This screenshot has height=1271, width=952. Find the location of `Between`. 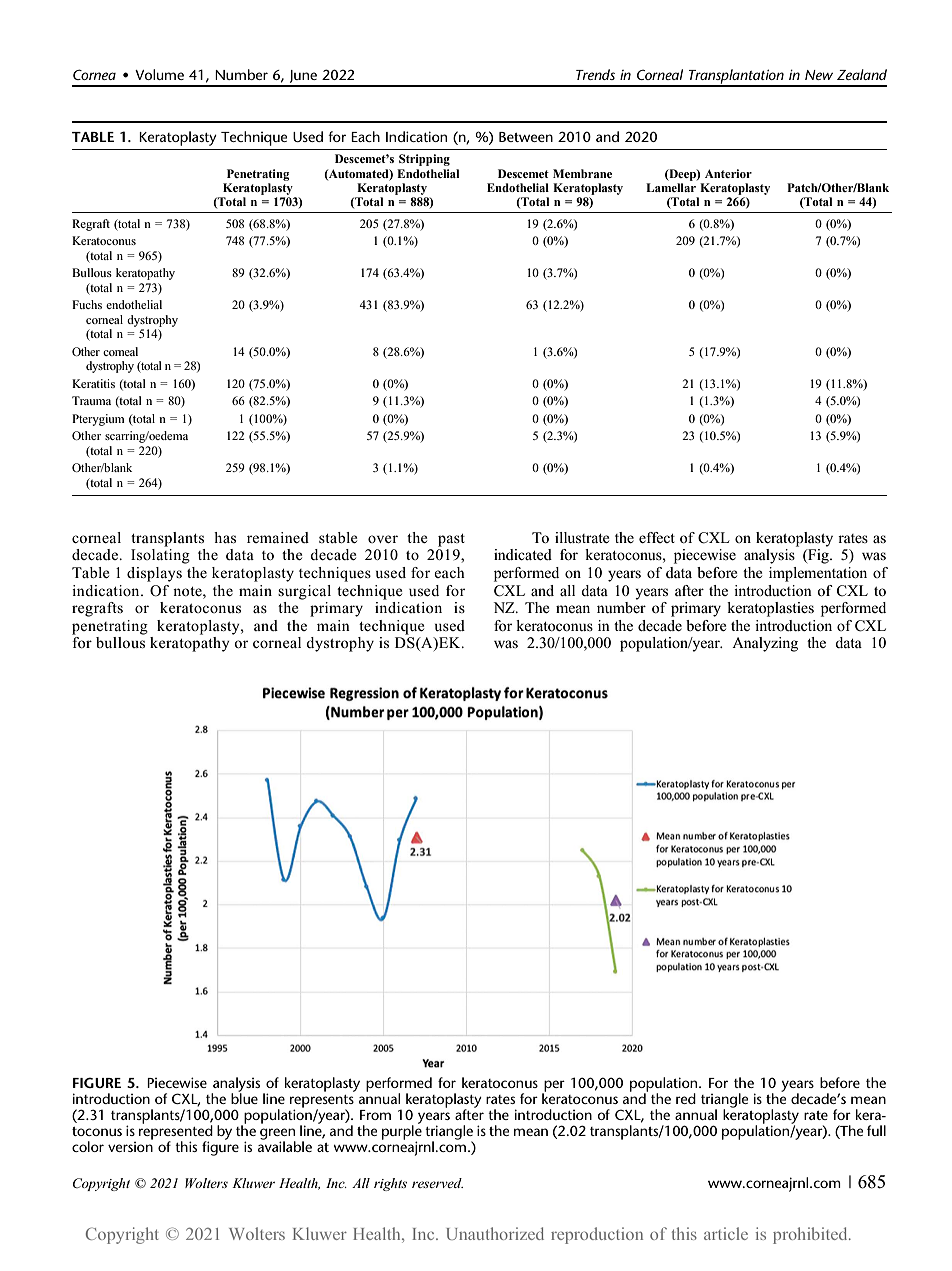

Between is located at coordinates (526, 137).
